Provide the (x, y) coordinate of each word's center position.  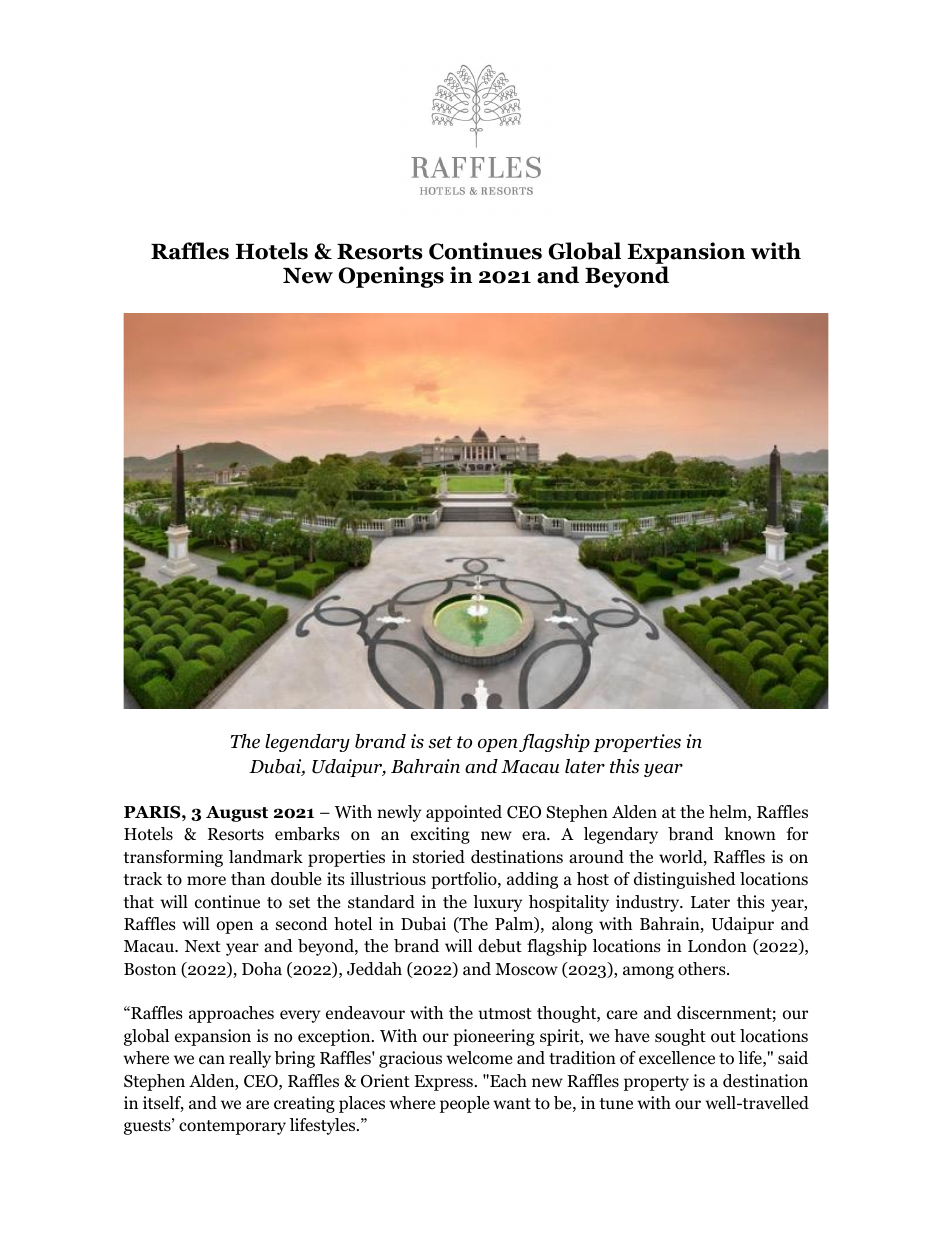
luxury (497, 903)
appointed (464, 813)
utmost (505, 1014)
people (464, 1104)
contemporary (232, 1127)
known (750, 834)
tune (616, 1103)
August (237, 814)
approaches (231, 1014)
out (723, 1037)
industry (649, 903)
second (302, 924)
